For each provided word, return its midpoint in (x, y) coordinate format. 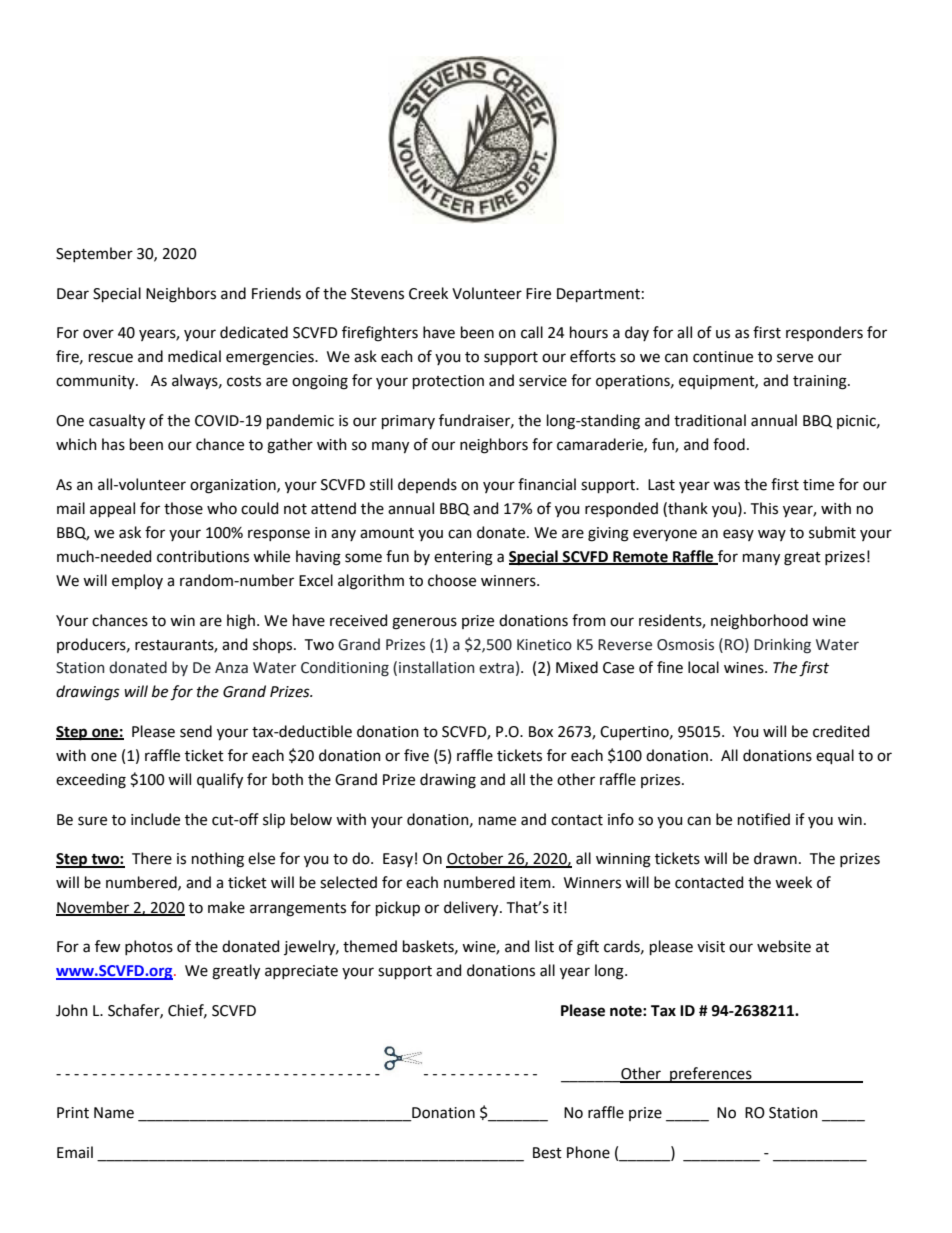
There (152, 858)
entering (463, 558)
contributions (203, 556)
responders (824, 333)
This (764, 508)
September (94, 254)
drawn (775, 858)
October (476, 859)
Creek (428, 293)
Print (73, 1113)
